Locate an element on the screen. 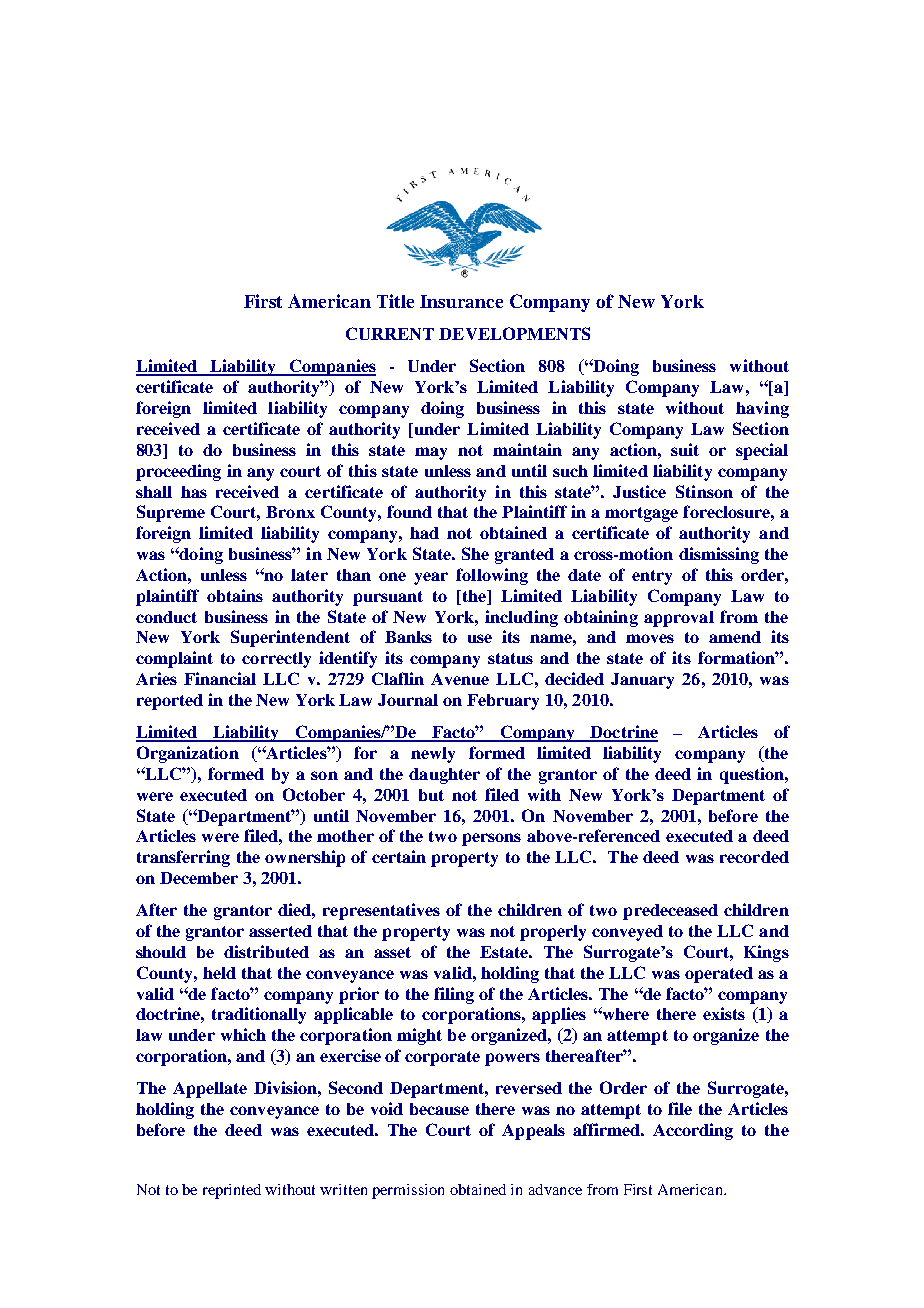  Insurance is located at coordinates (461, 301).
